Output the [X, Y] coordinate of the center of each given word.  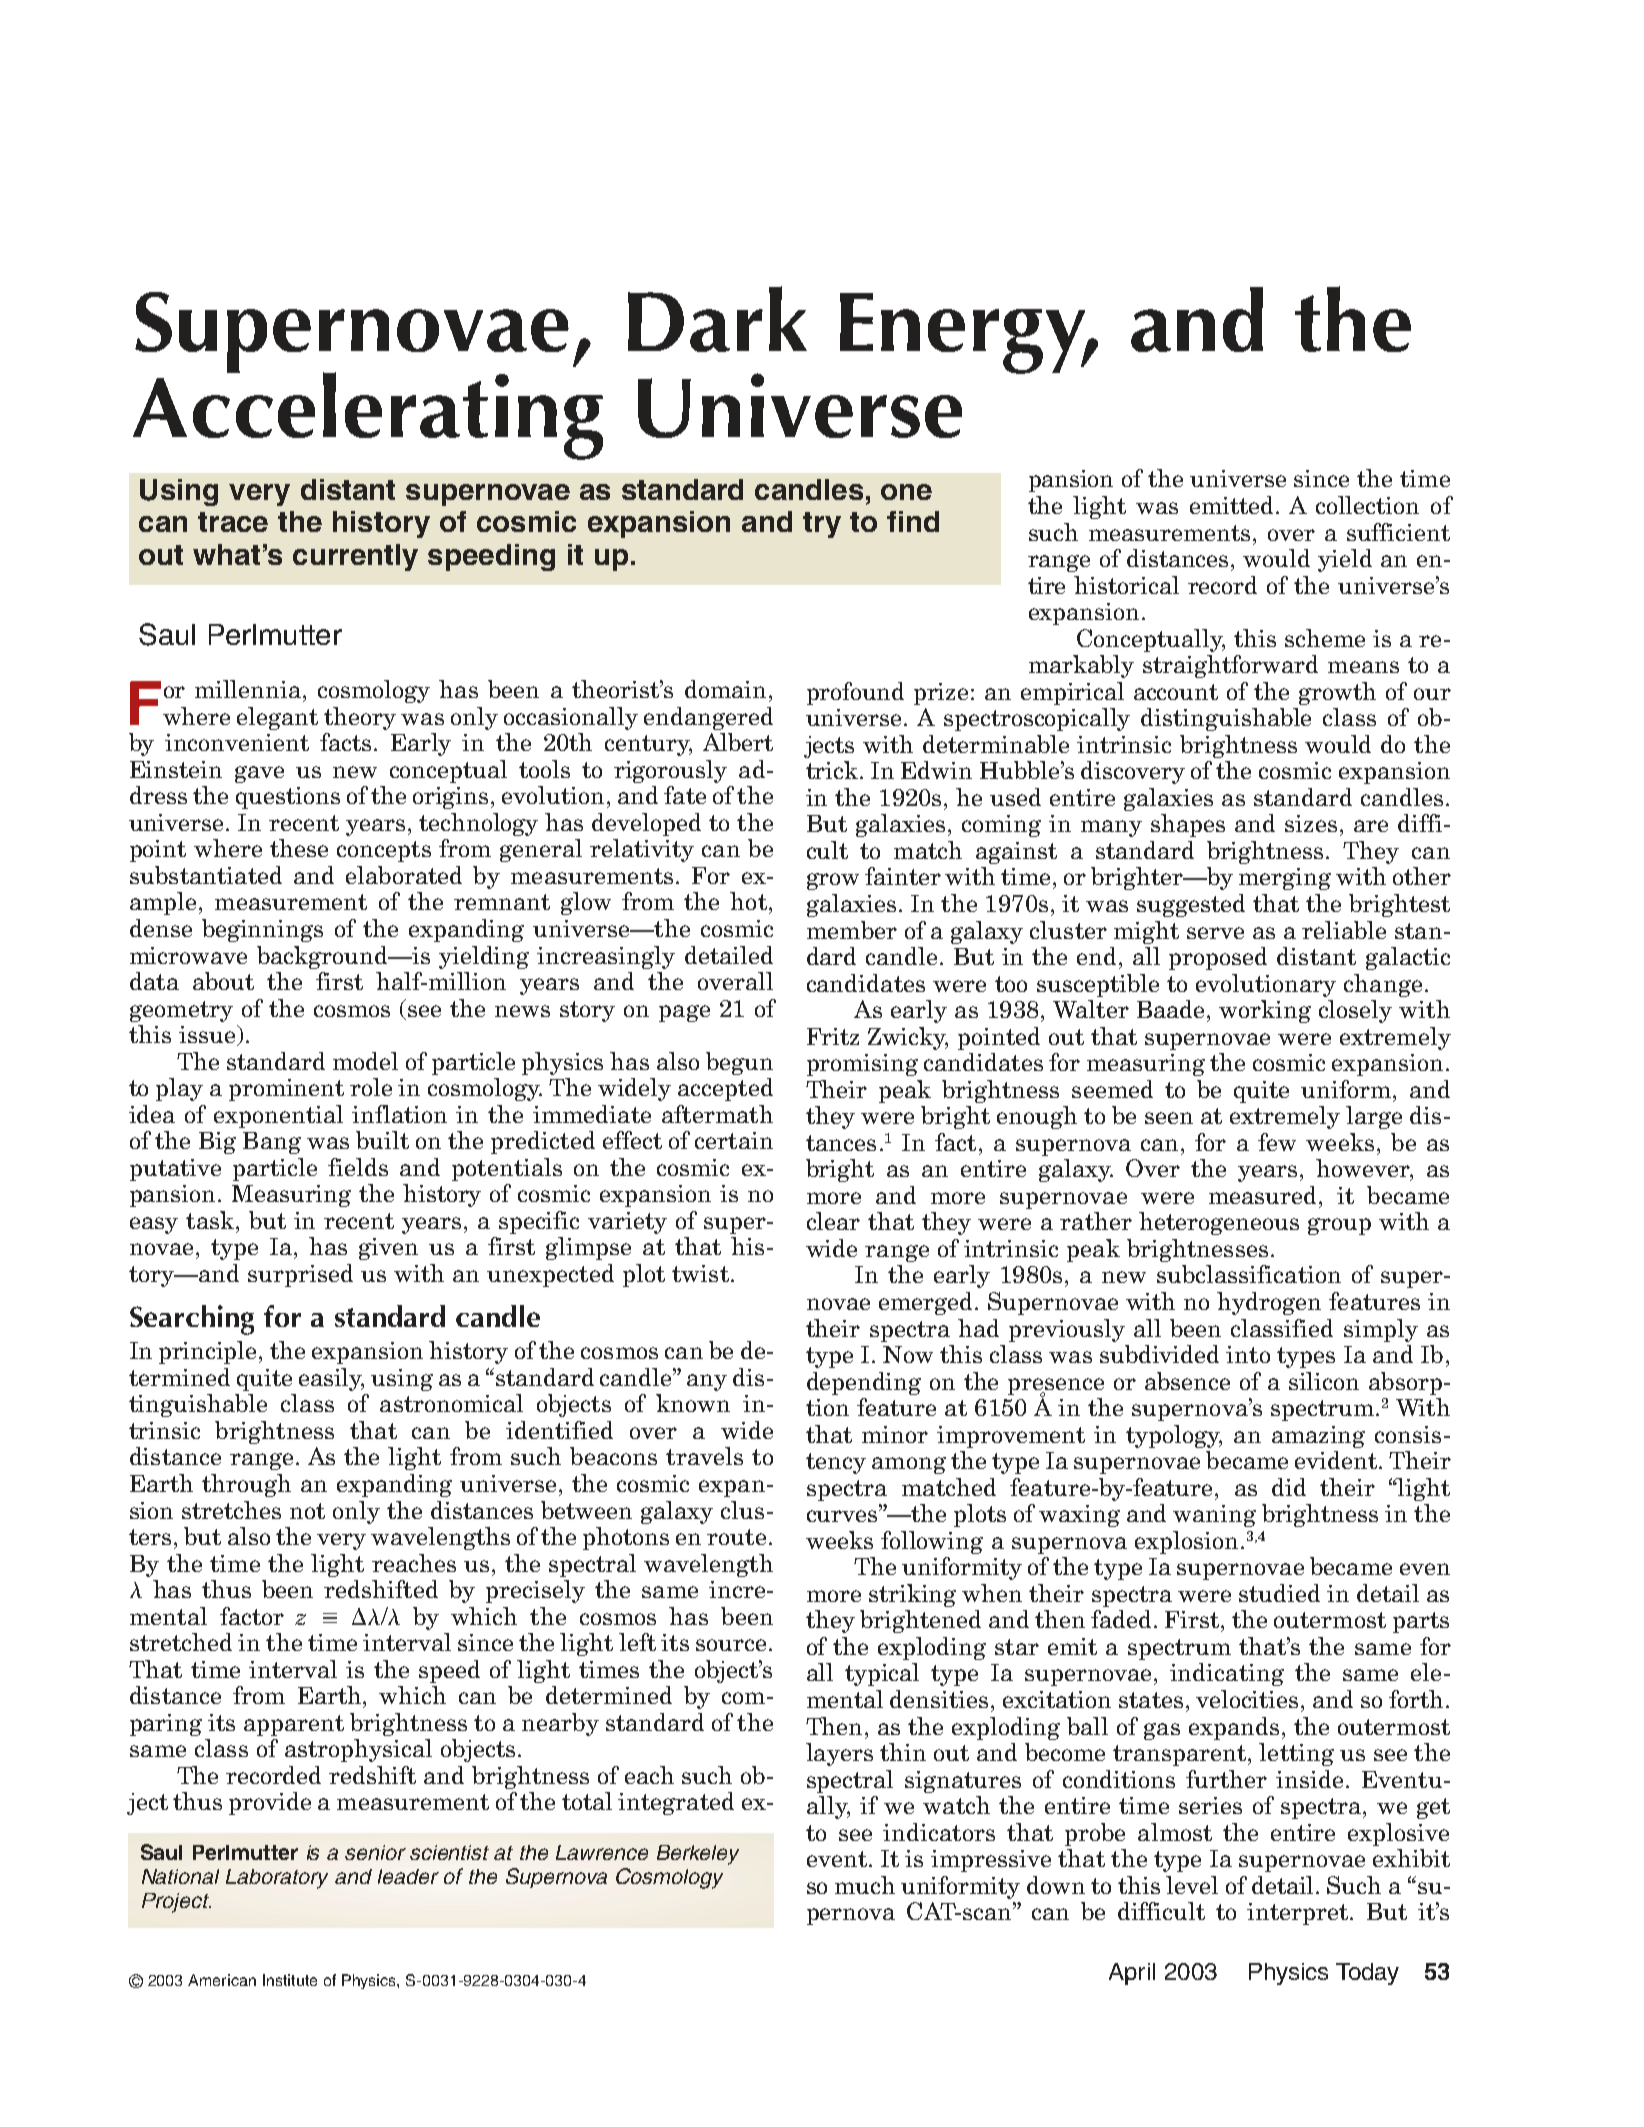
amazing [1318, 1437]
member [852, 930]
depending [864, 1383]
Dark [717, 319]
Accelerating [368, 415]
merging [1285, 879]
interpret [1299, 1914]
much [865, 1885]
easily [331, 1379]
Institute [290, 1980]
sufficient [1398, 532]
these [299, 848]
